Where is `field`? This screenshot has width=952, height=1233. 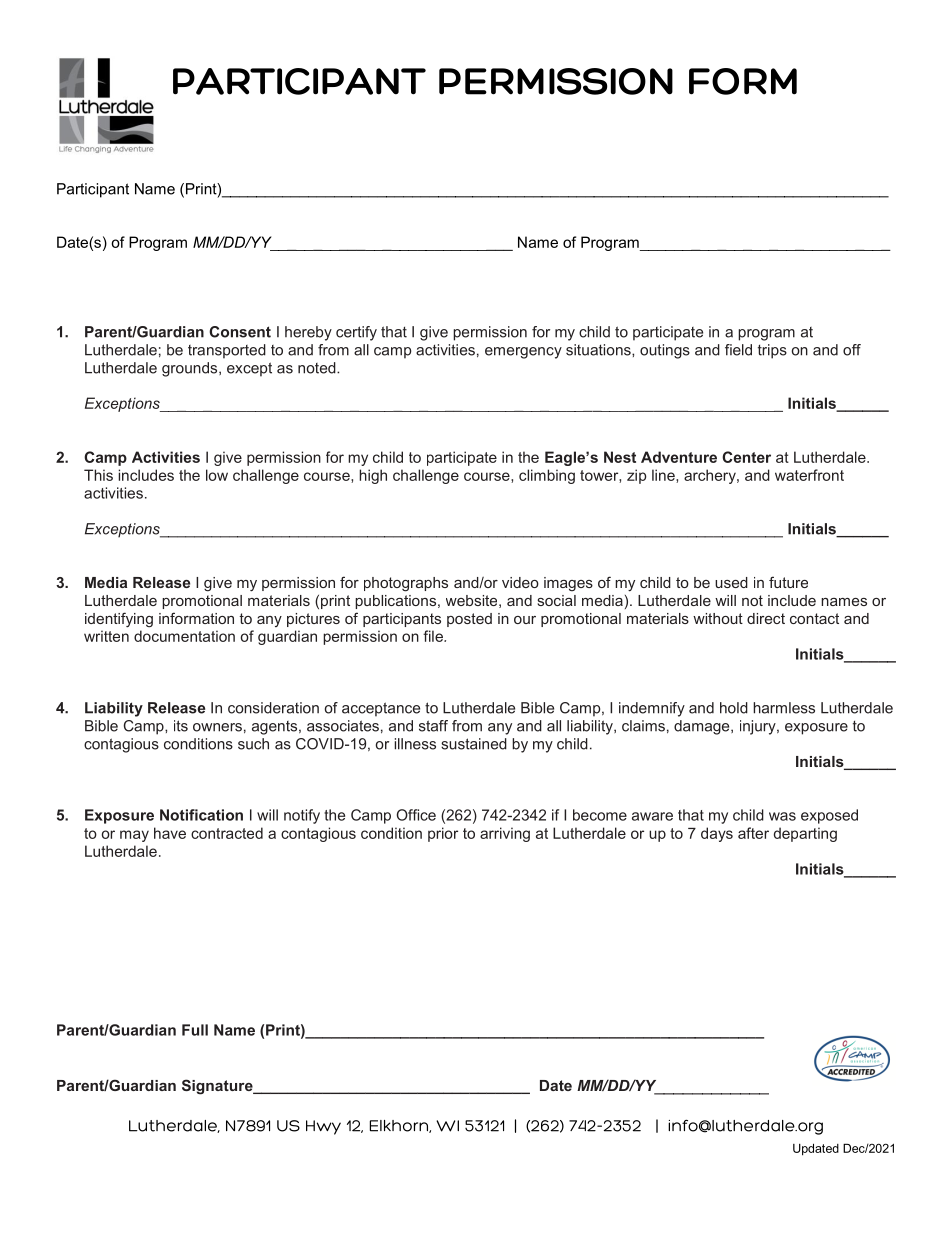
field is located at coordinates (738, 350).
